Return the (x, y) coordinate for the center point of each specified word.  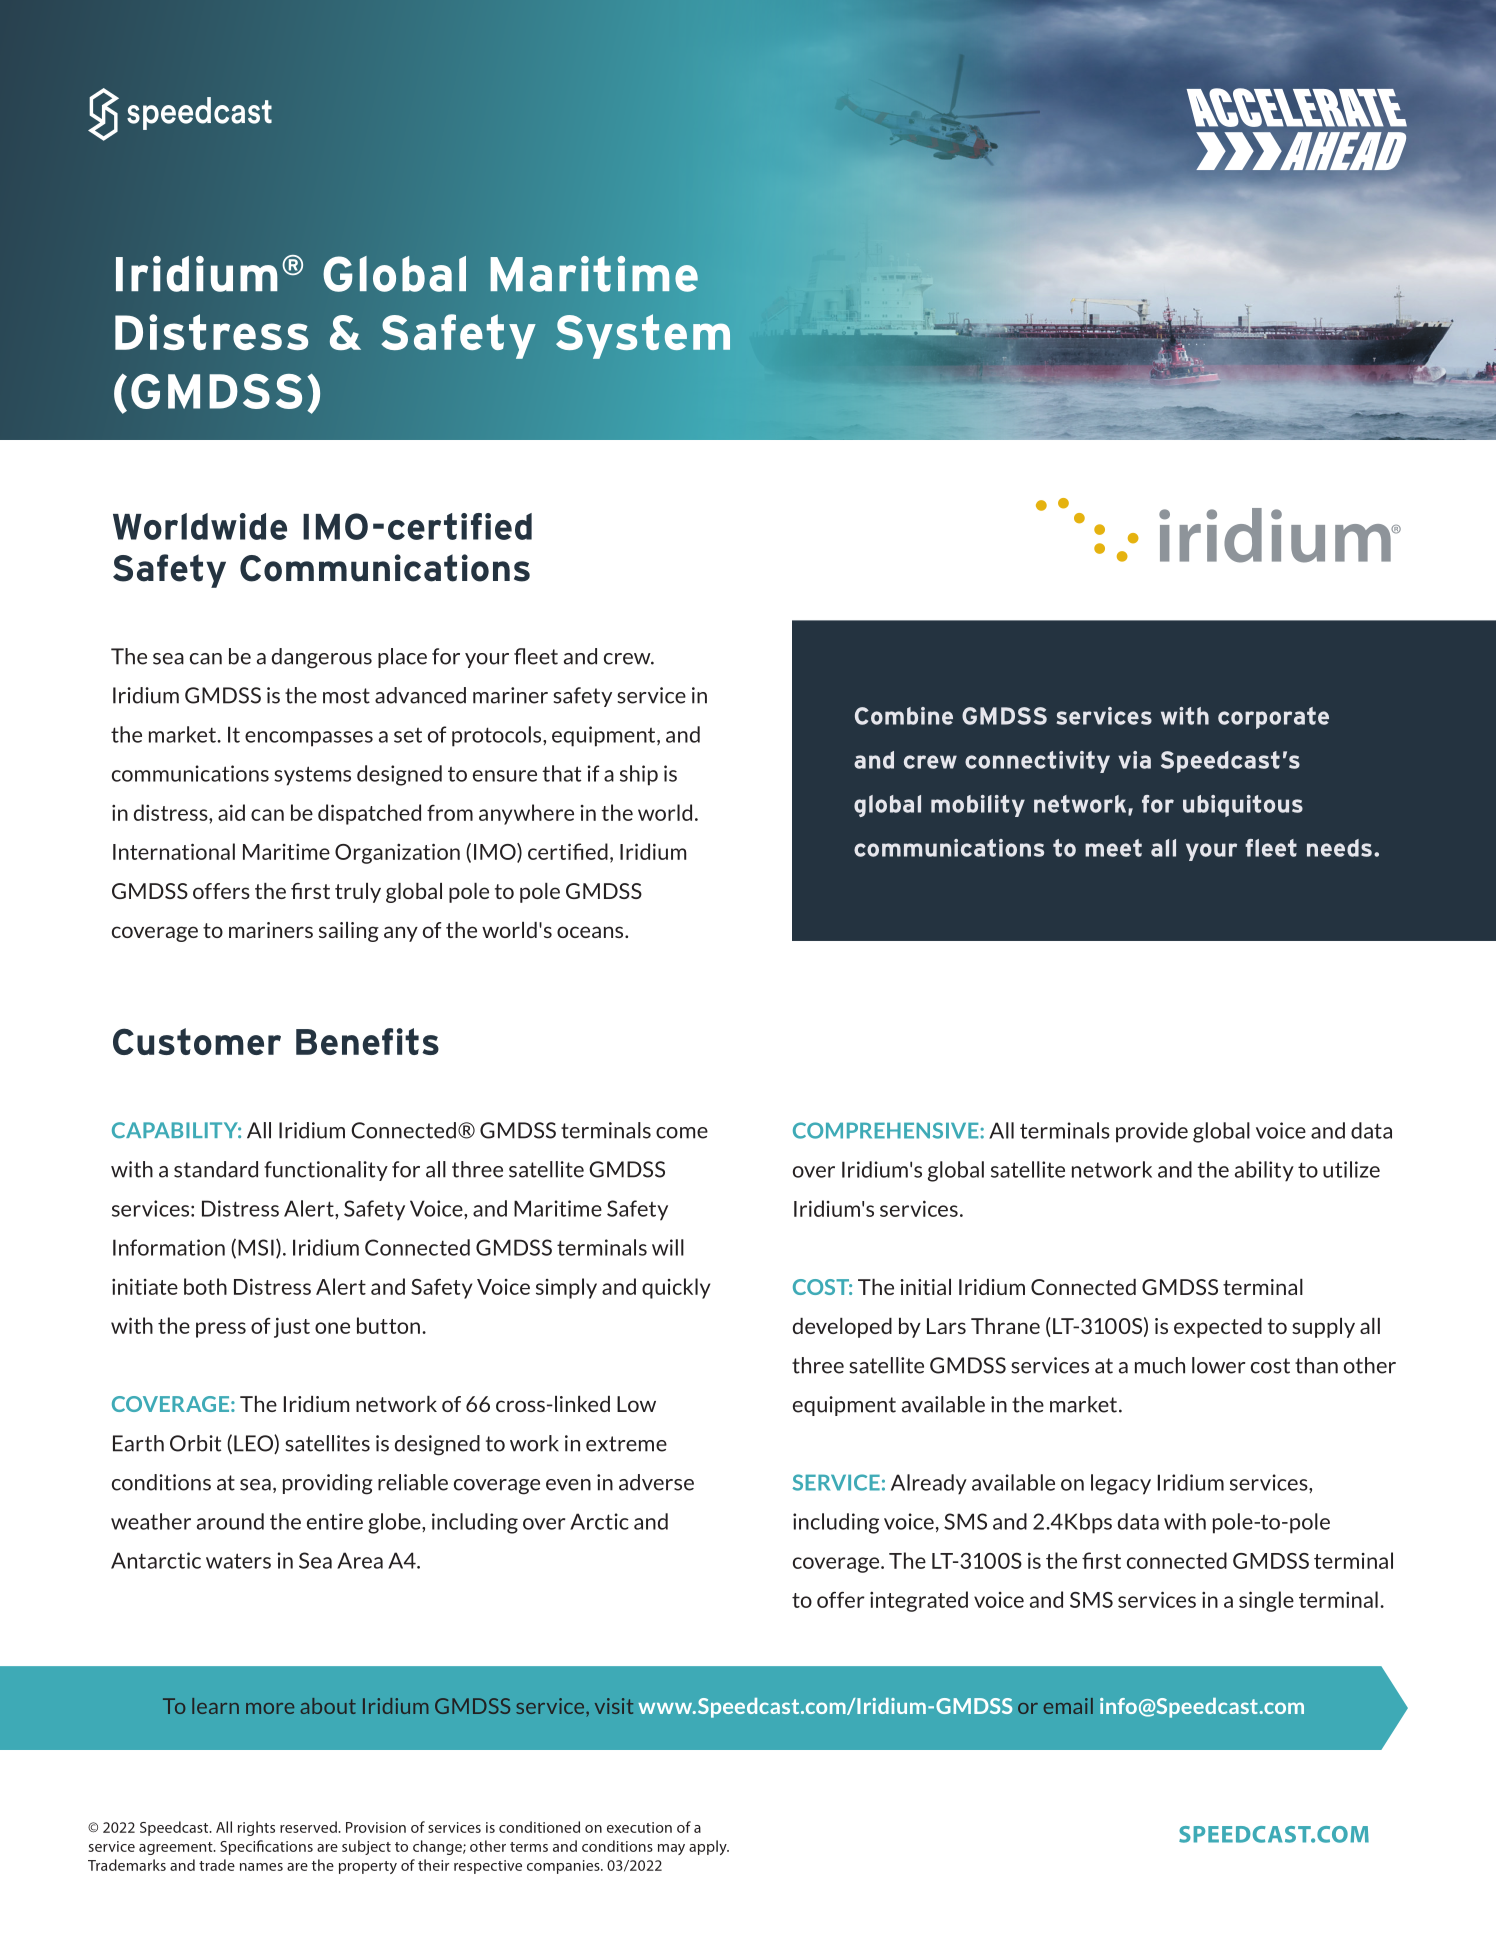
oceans (591, 932)
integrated (919, 1601)
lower (1219, 1365)
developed (842, 1328)
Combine (904, 716)
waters (238, 1561)
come (682, 1133)
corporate (1273, 718)
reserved (309, 1827)
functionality (326, 1171)
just (292, 1327)
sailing (349, 932)
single (1266, 1601)
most (346, 696)
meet (1113, 848)
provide (1152, 1132)
